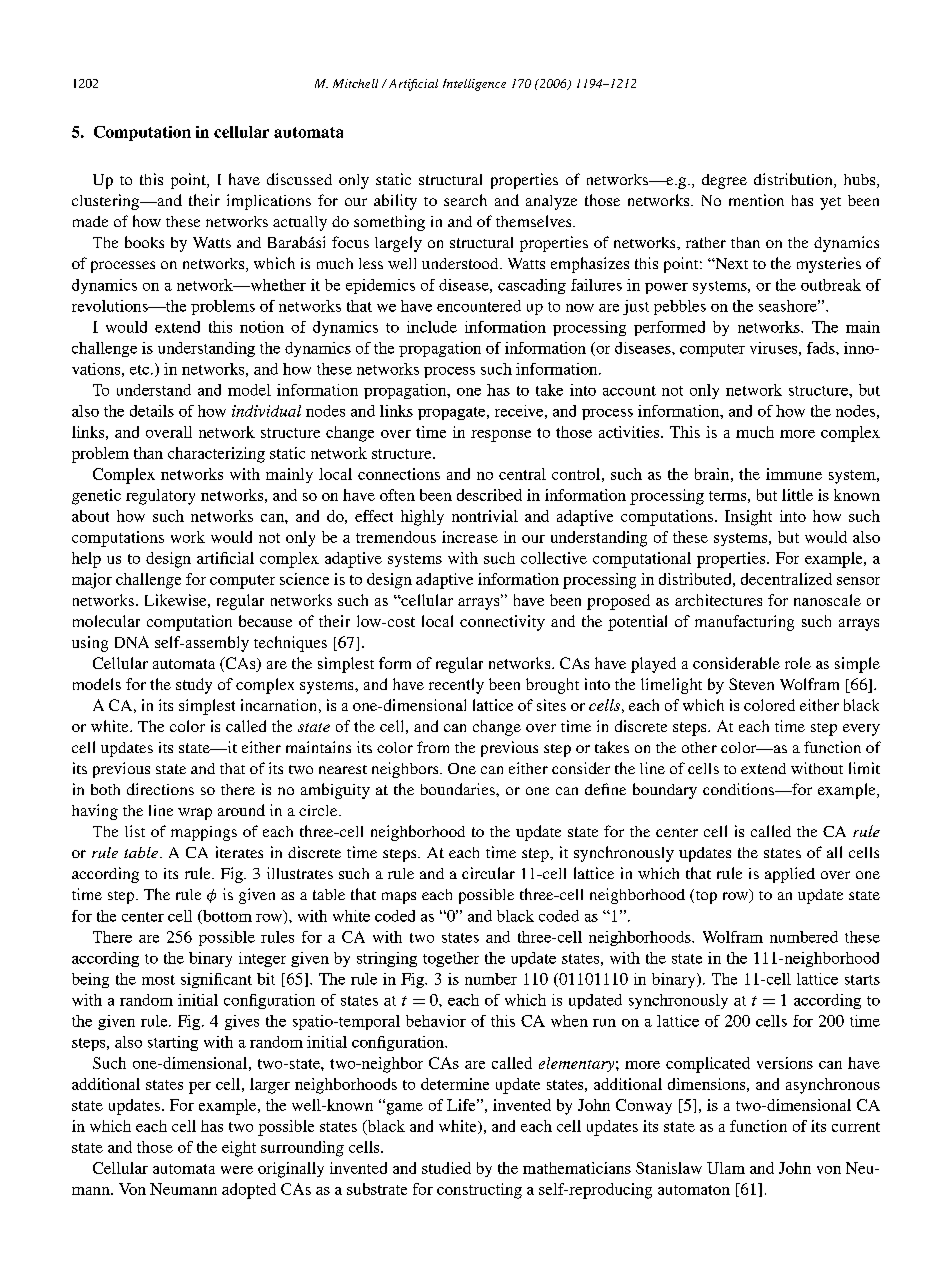 This image has height=1288, width=944. Describe the element at coordinates (474, 85) in the image. I see `Intelligence` at that location.
